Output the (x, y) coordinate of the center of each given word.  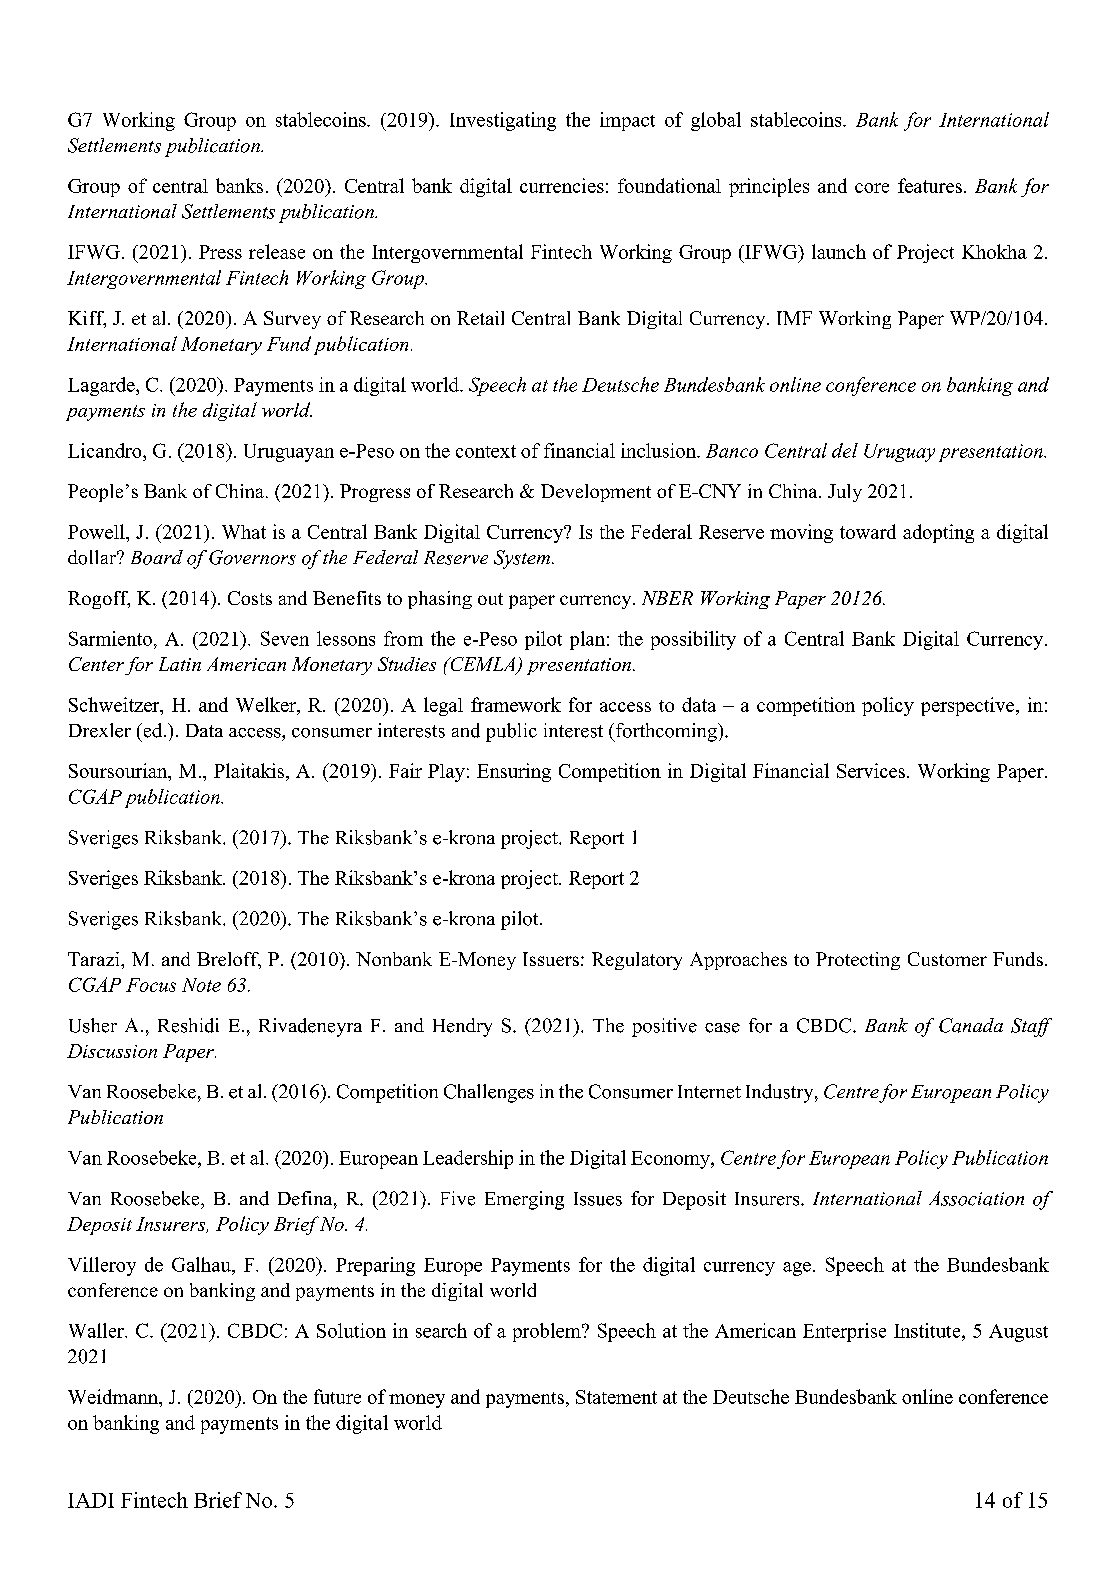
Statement (616, 1397)
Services (871, 770)
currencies (562, 185)
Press (220, 252)
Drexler (100, 730)
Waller (97, 1330)
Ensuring (514, 772)
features (930, 185)
